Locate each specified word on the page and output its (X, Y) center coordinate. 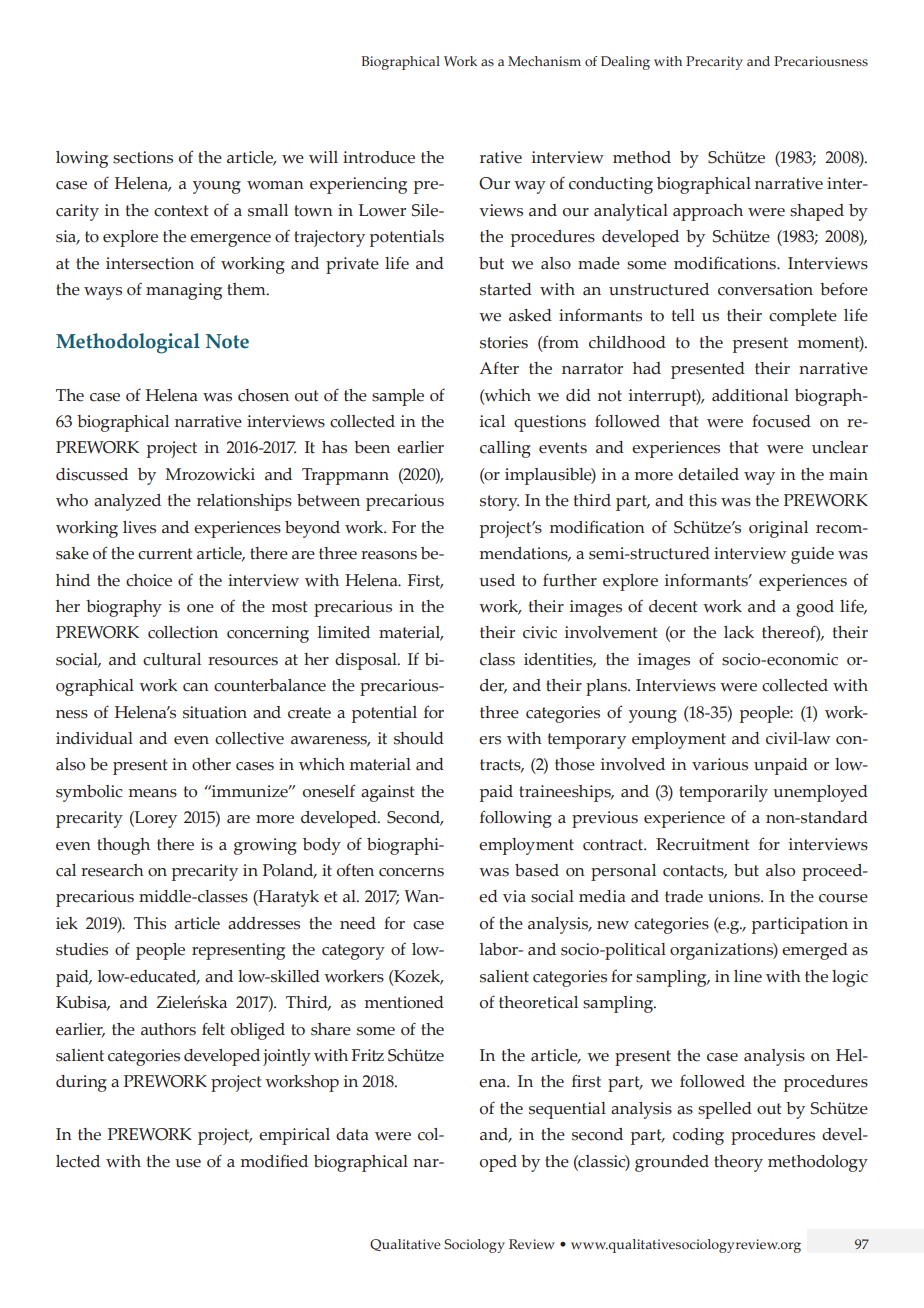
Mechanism (544, 61)
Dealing (625, 63)
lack (739, 632)
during (81, 1083)
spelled (725, 1110)
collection (183, 632)
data (352, 1134)
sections (143, 157)
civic (540, 632)
